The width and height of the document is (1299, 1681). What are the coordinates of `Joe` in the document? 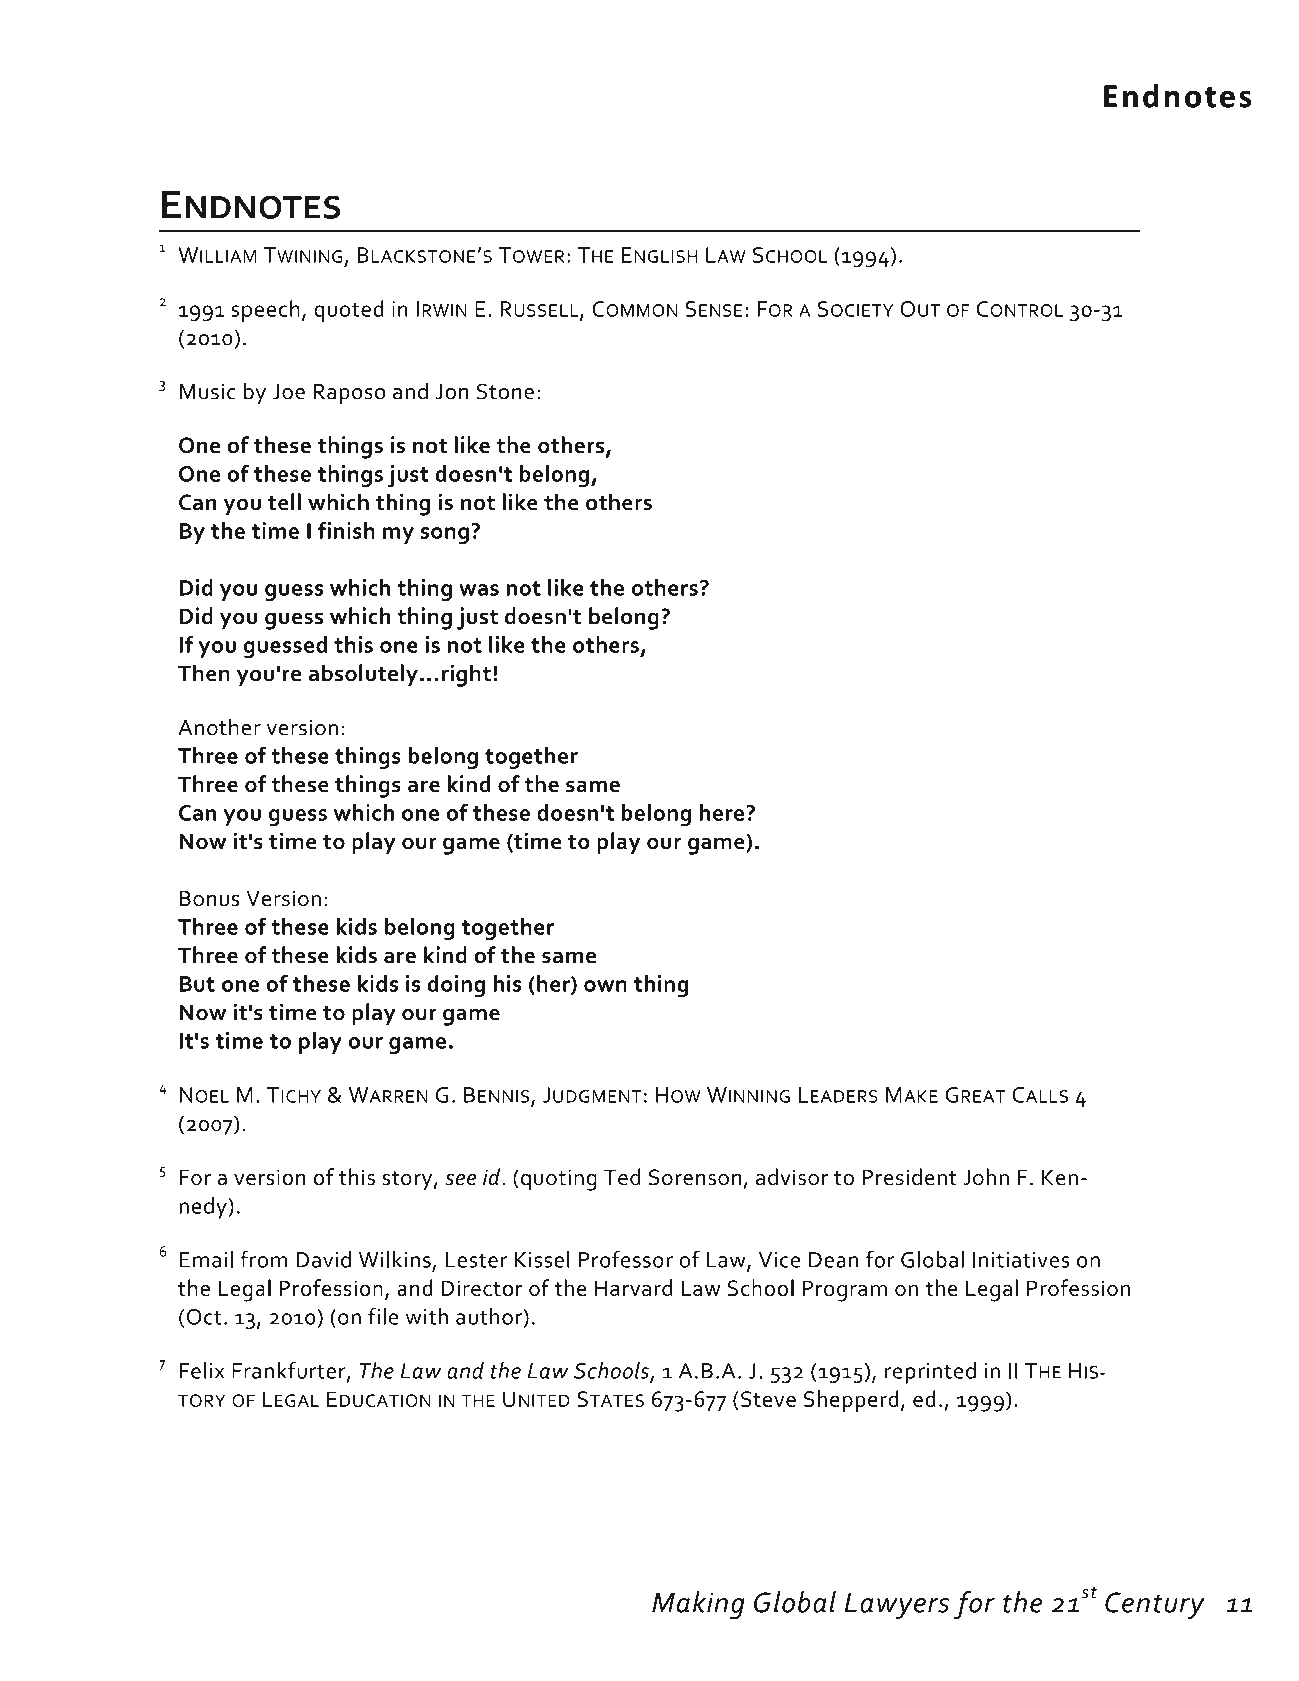 It's located at (289, 392).
